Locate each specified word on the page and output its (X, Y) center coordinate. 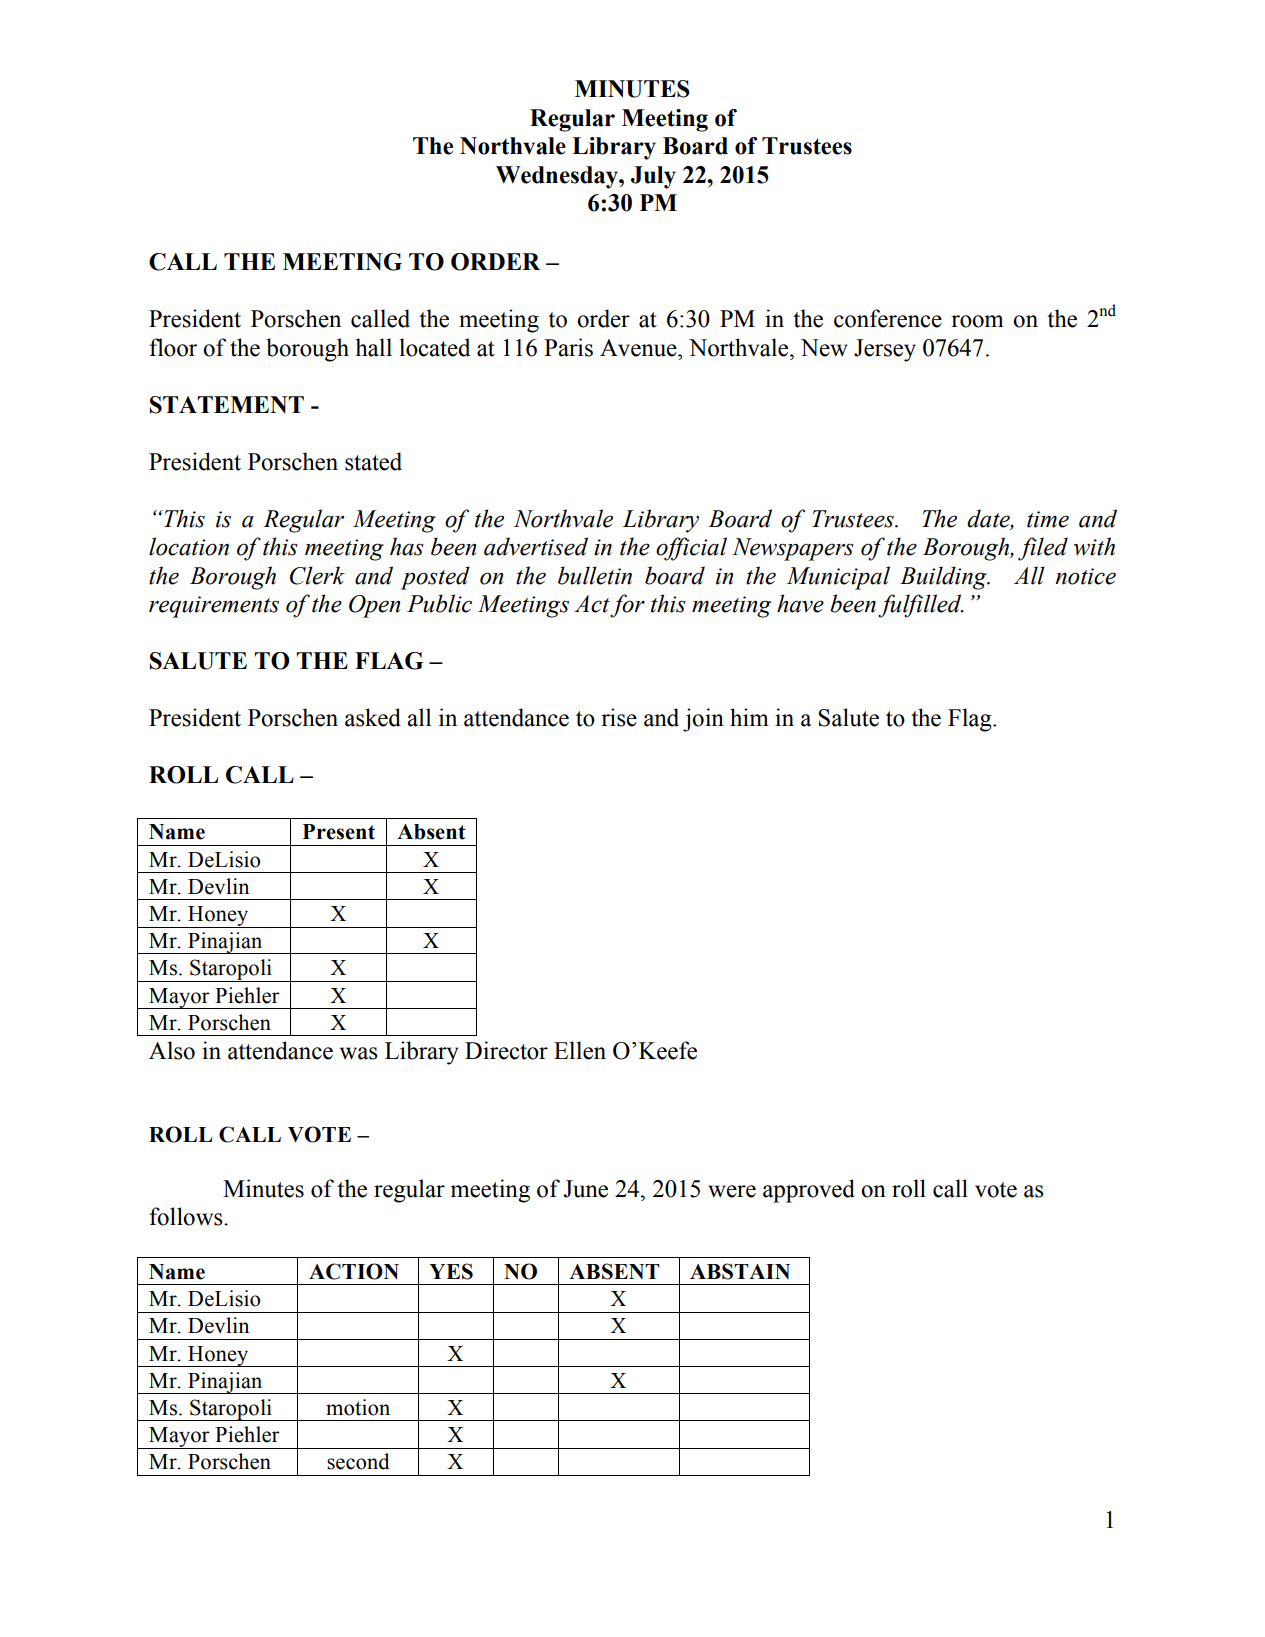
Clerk (317, 575)
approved (809, 1191)
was (358, 1053)
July (653, 177)
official (691, 549)
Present (339, 832)
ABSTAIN (740, 1271)
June (585, 1189)
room (977, 321)
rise (619, 717)
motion (358, 1407)
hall (373, 347)
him (749, 717)
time (1048, 519)
